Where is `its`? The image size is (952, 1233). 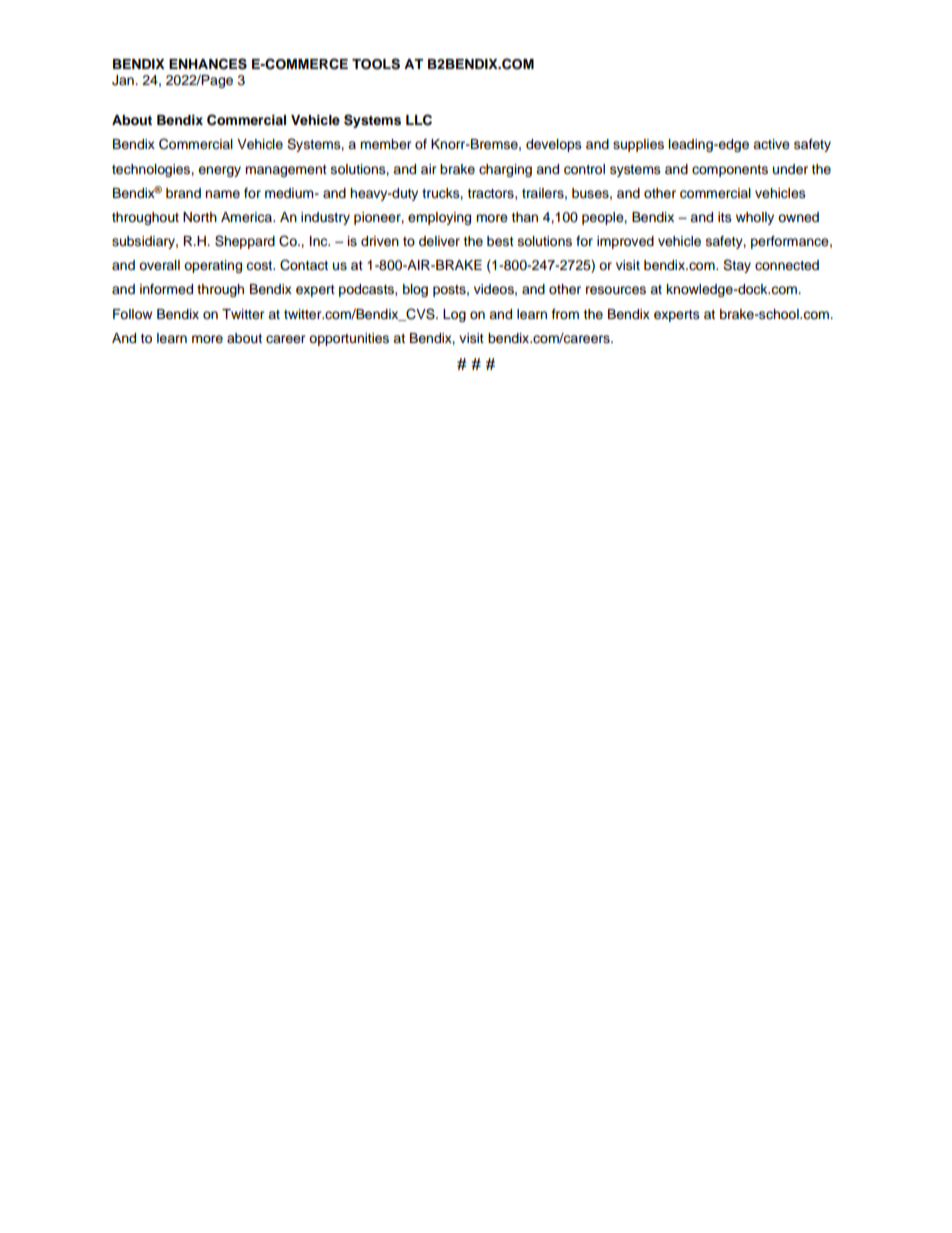 its is located at coordinates (725, 217).
